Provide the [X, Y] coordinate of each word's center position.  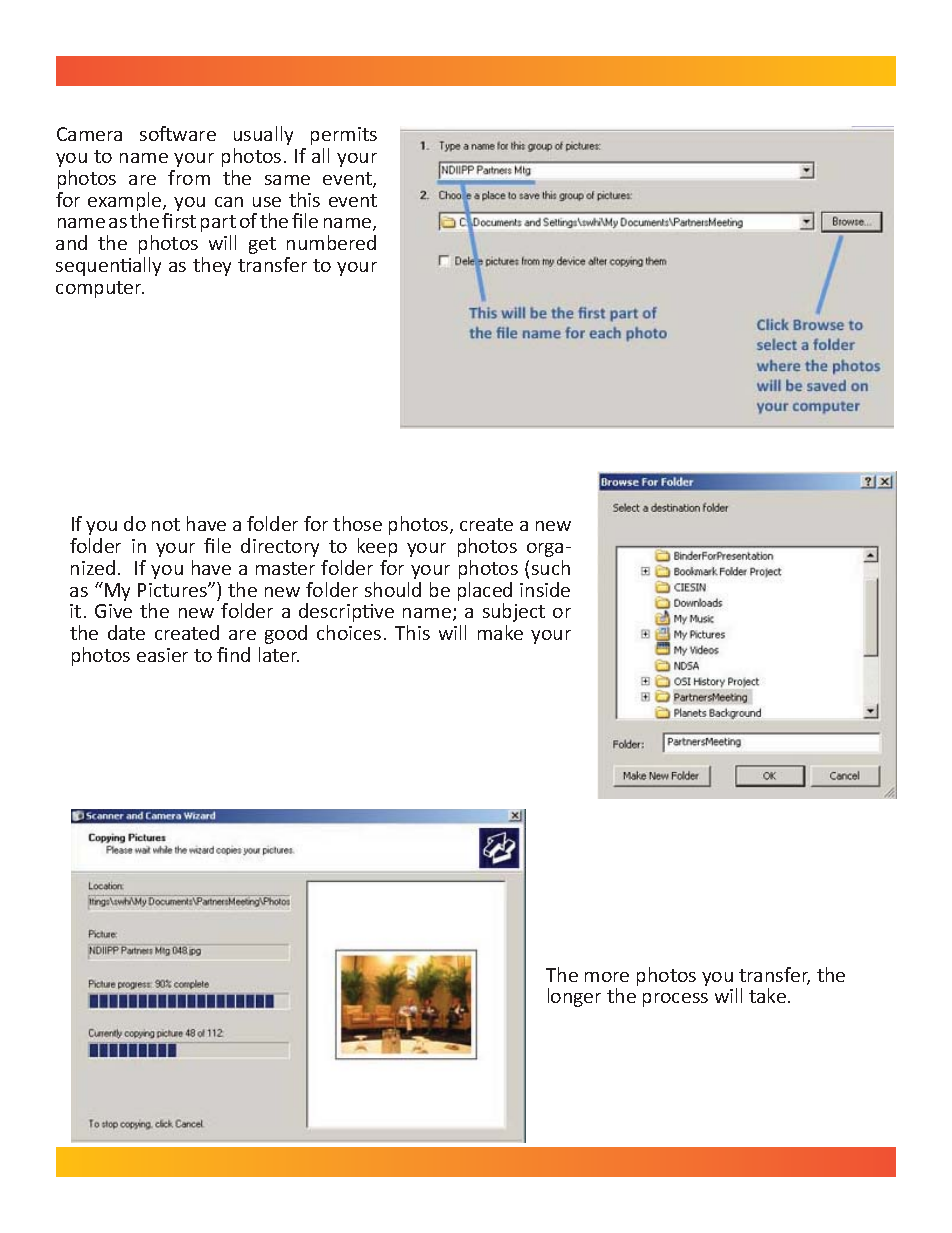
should [393, 589]
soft [156, 133]
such [551, 567]
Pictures [173, 590]
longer [574, 997]
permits [344, 136]
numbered [331, 242]
